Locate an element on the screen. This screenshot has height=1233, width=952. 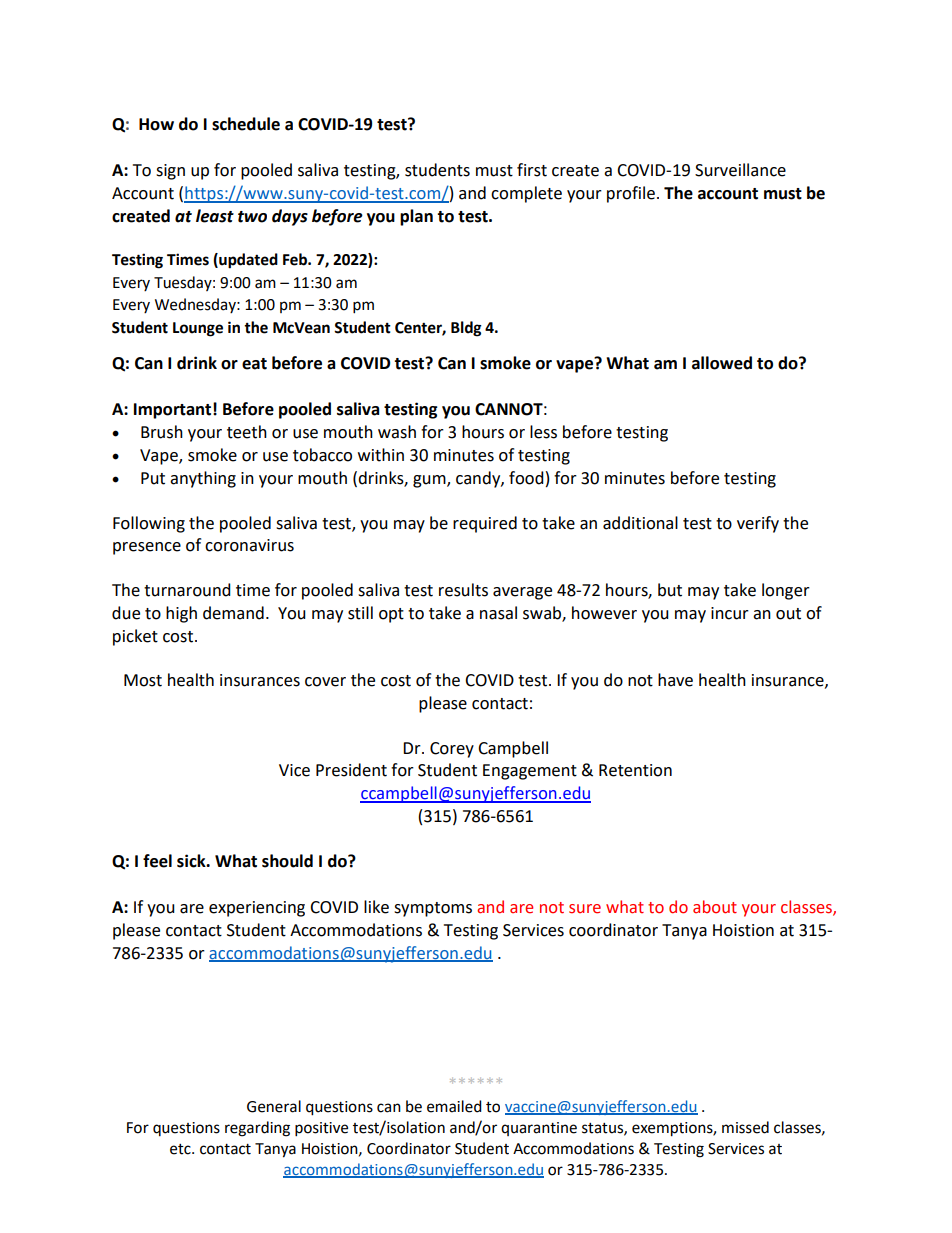
feel is located at coordinates (157, 861).
